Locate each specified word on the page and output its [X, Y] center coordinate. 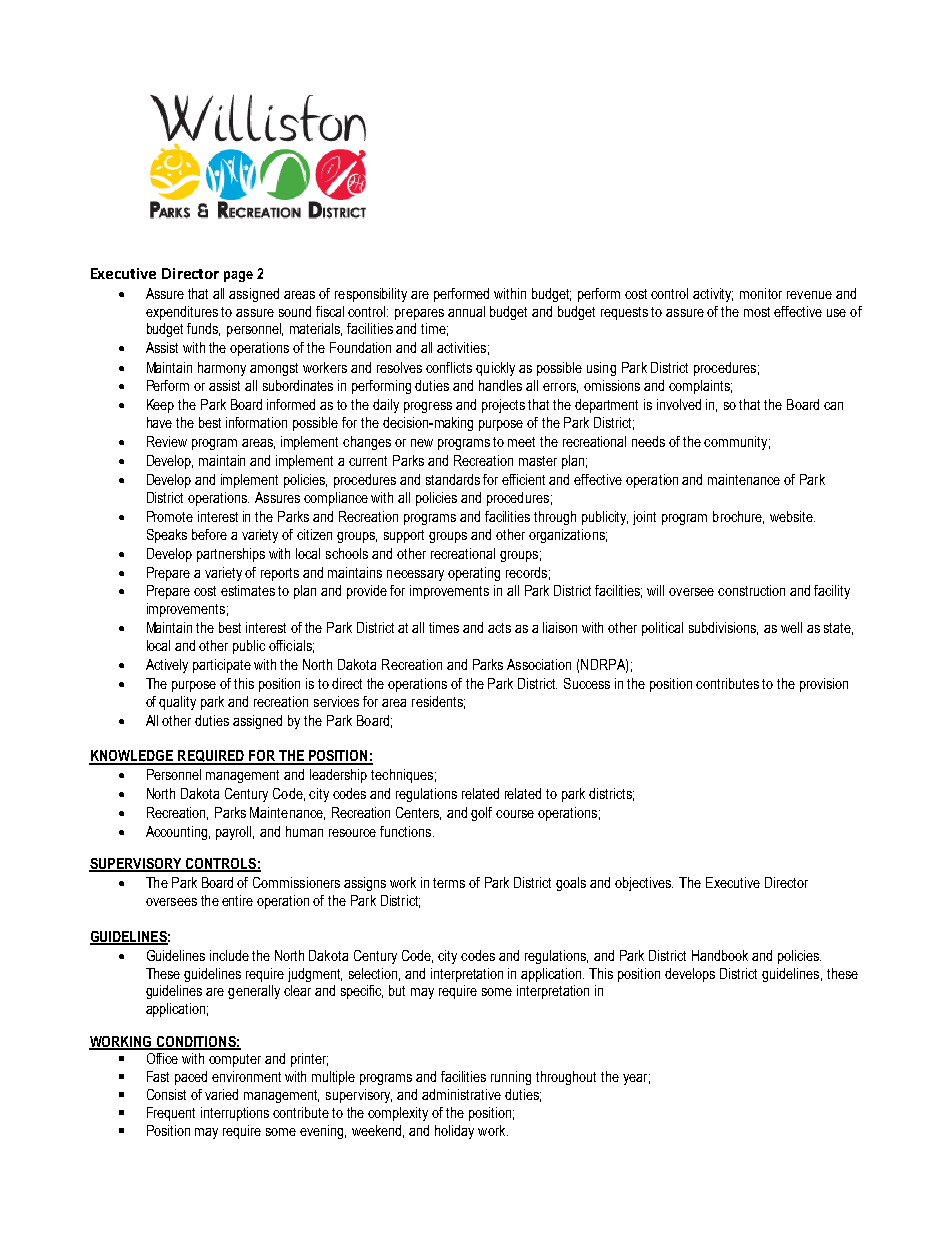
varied [221, 1094]
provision [824, 685]
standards [453, 479]
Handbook [720, 955]
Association [539, 664]
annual [466, 311]
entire [237, 900]
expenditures [182, 313]
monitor [761, 293]
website [792, 516]
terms [449, 883]
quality [177, 703]
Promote [170, 516]
